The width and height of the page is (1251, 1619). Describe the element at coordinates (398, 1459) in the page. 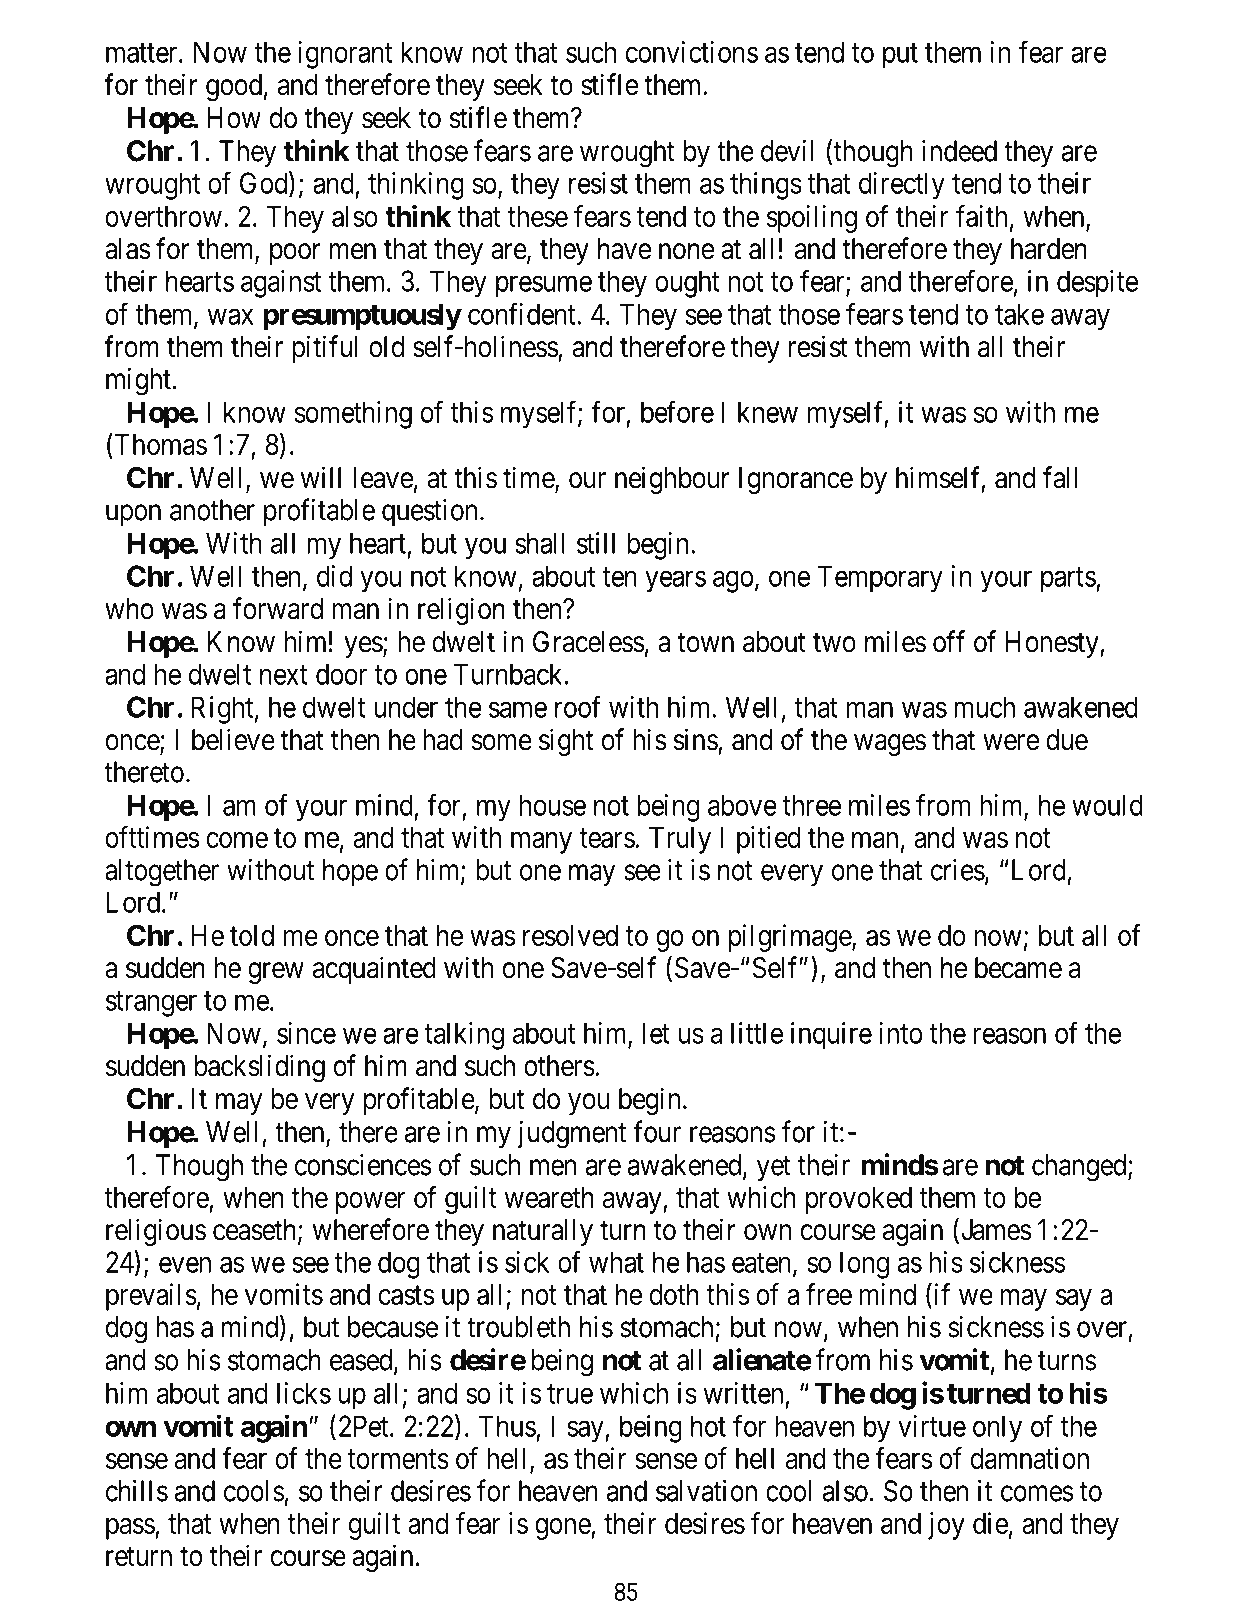

I see `torments` at that location.
